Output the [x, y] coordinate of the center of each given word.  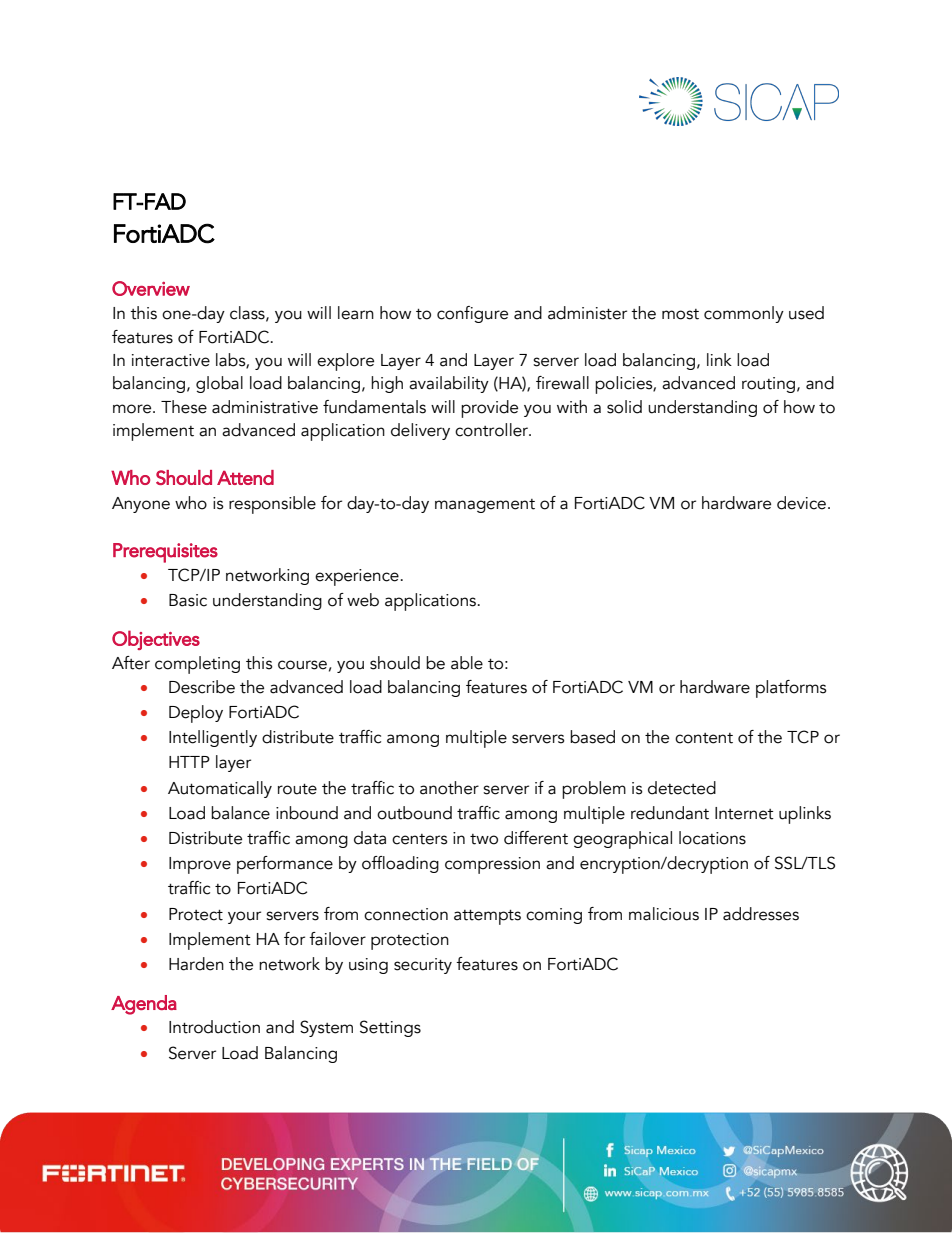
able [467, 663]
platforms [791, 689]
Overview [151, 288]
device [801, 503]
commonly [744, 314]
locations [712, 838]
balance [240, 813]
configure [472, 314]
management [485, 506]
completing [197, 665]
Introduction [214, 1027]
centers [420, 839]
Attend [245, 477]
